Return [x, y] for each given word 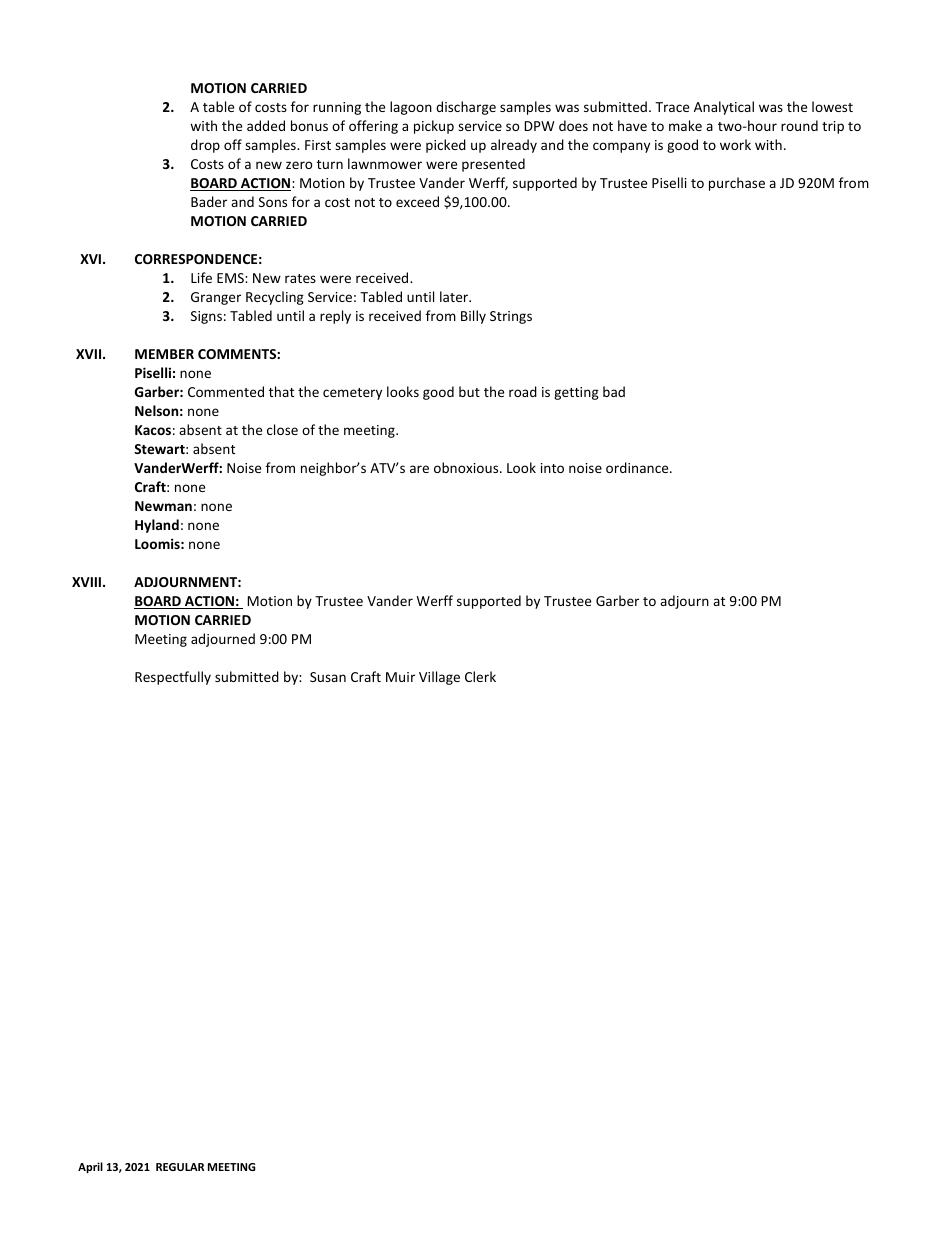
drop [205, 146]
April [90, 1168]
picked [446, 146]
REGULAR [180, 1167]
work [735, 144]
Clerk [480, 676]
